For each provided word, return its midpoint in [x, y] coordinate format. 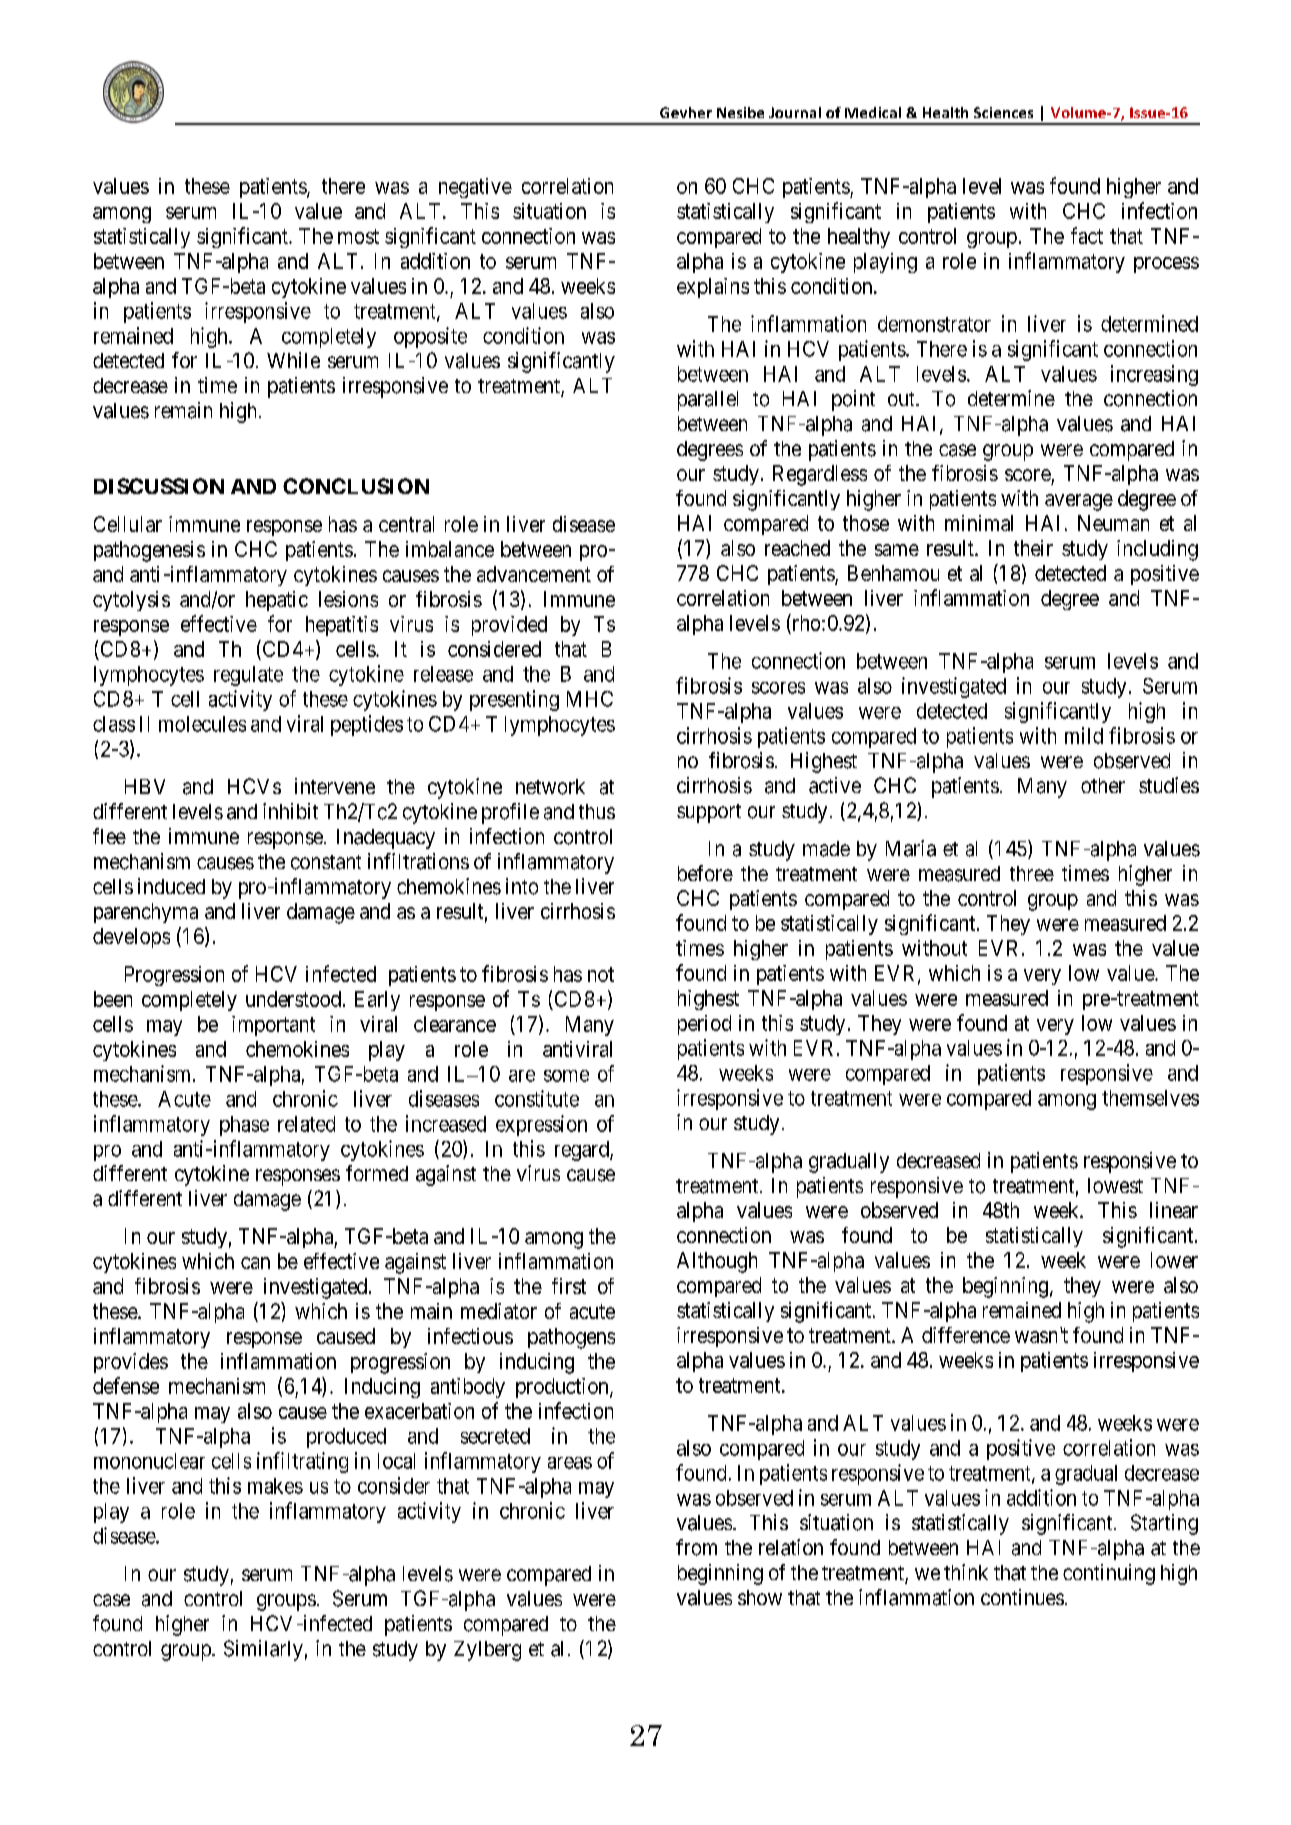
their [1033, 548]
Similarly [263, 1650]
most [358, 236]
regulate [248, 676]
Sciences [1003, 112]
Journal [795, 112]
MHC [590, 699]
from [696, 1547]
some [566, 1076]
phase [244, 1126]
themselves [1150, 1098]
